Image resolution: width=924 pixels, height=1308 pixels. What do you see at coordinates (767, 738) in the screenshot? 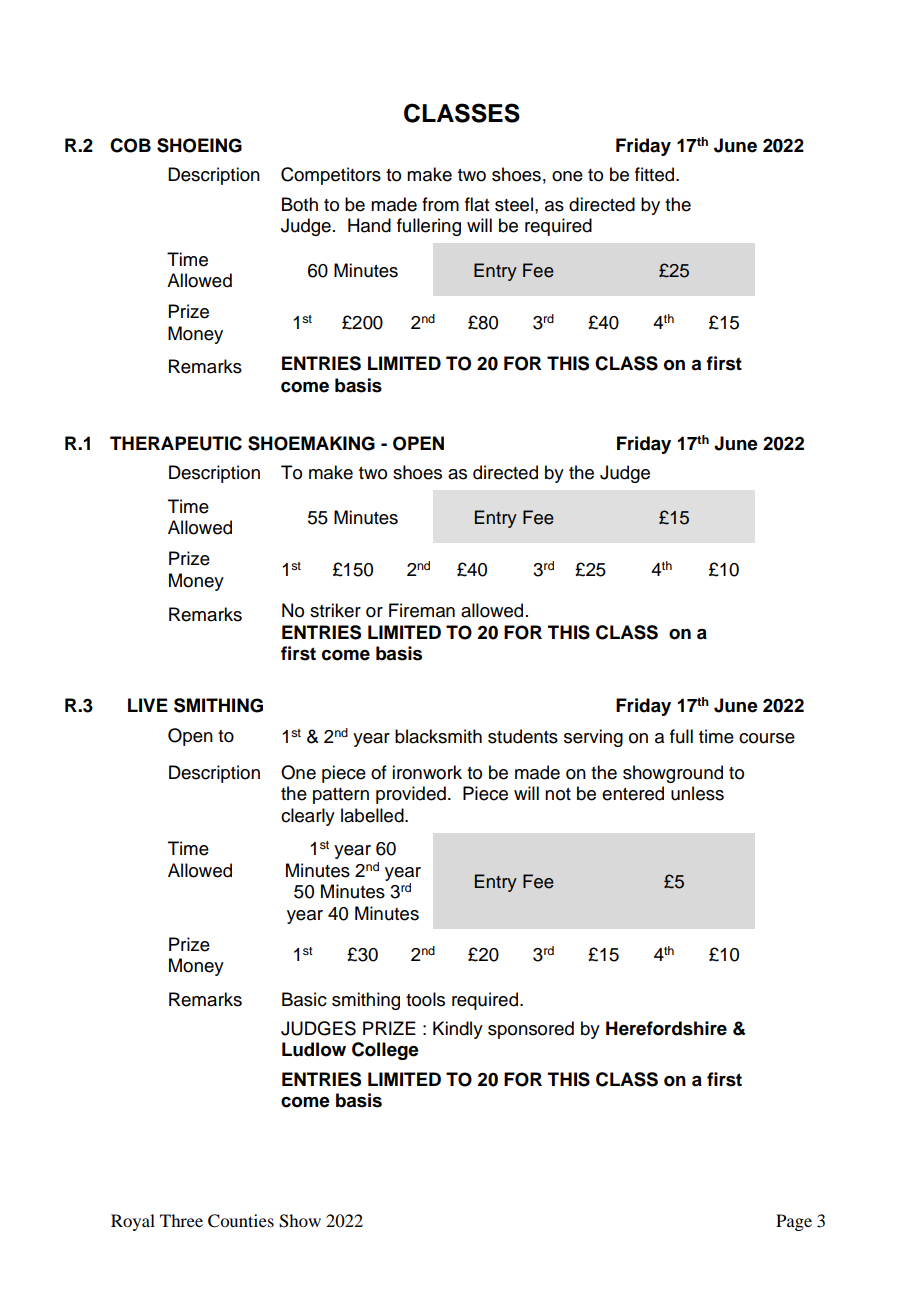
I see `course` at bounding box center [767, 738].
